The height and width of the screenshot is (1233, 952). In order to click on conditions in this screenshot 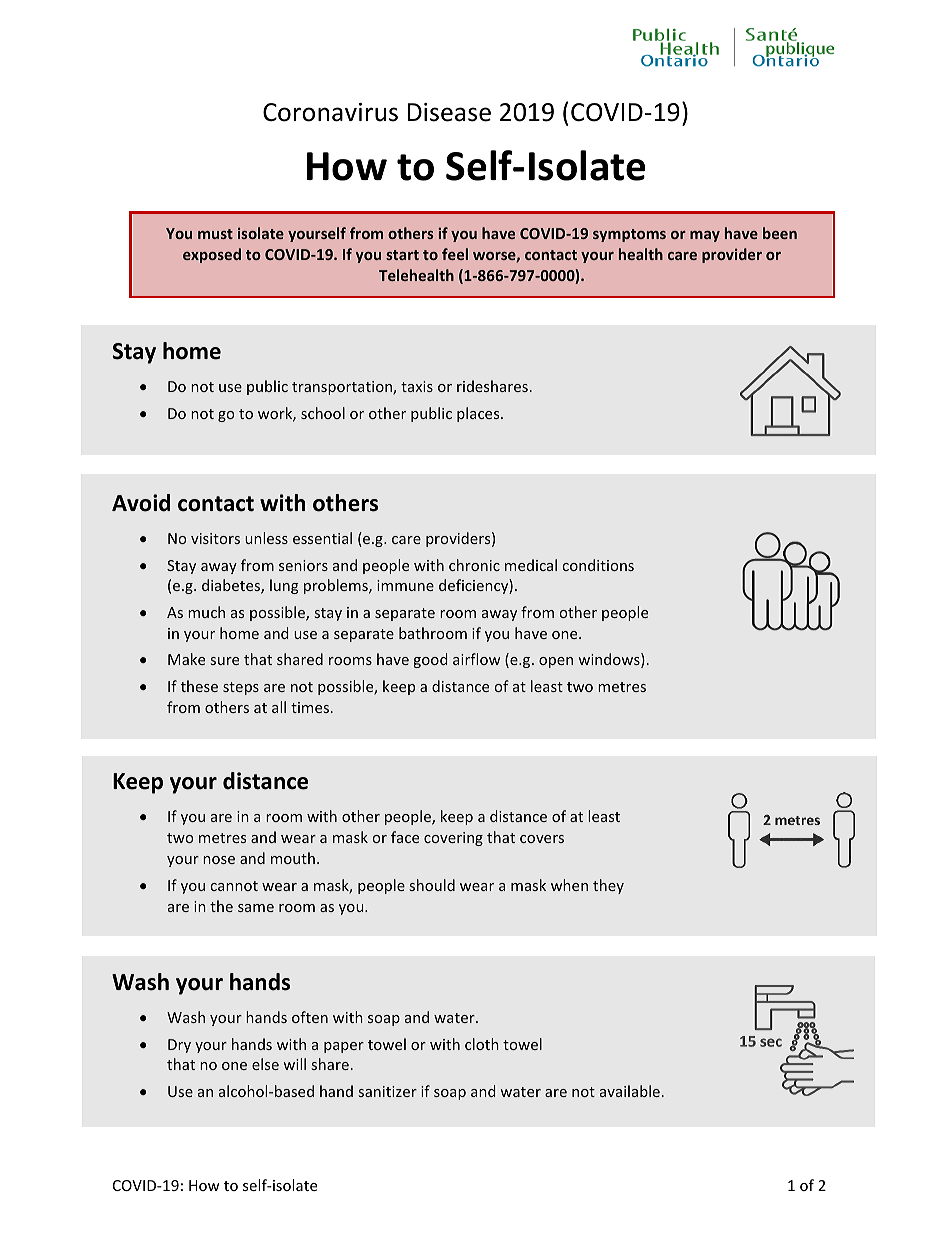, I will do `click(598, 565)`.
